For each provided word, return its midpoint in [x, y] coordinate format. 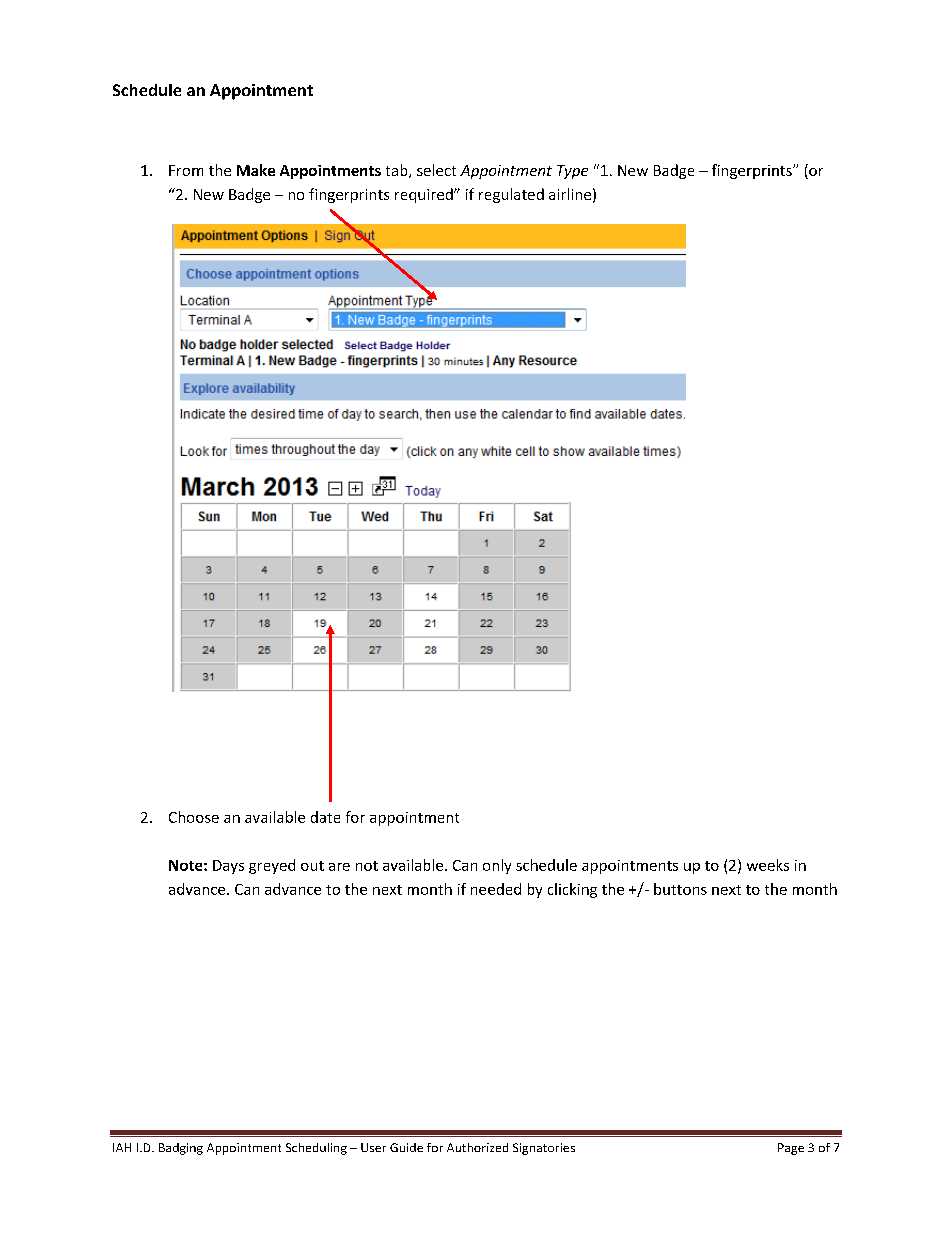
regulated [511, 195]
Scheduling [316, 1149]
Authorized [477, 1147]
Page [791, 1149]
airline [570, 194]
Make [256, 170]
